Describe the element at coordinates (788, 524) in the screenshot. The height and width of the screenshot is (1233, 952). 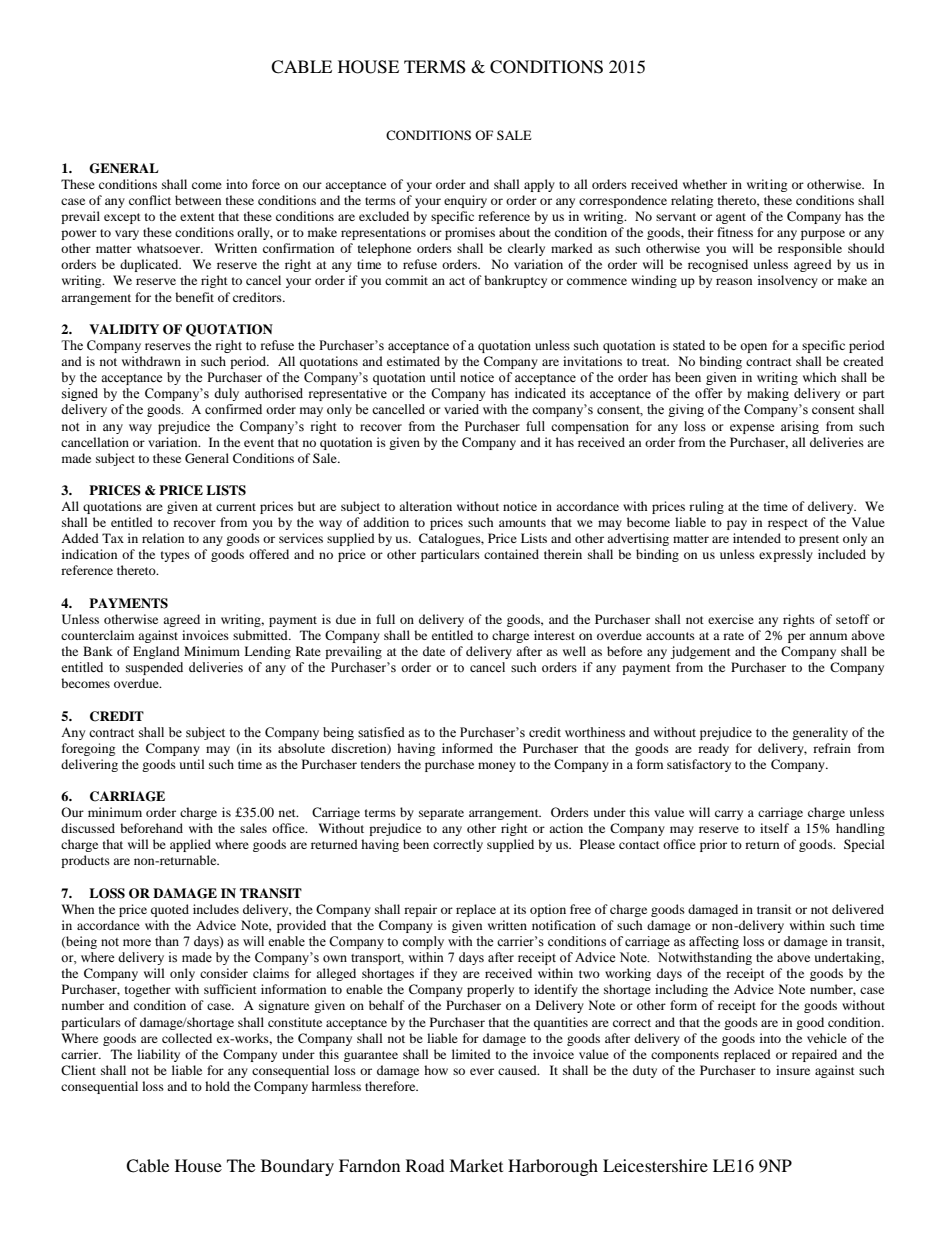
I see `respect` at that location.
